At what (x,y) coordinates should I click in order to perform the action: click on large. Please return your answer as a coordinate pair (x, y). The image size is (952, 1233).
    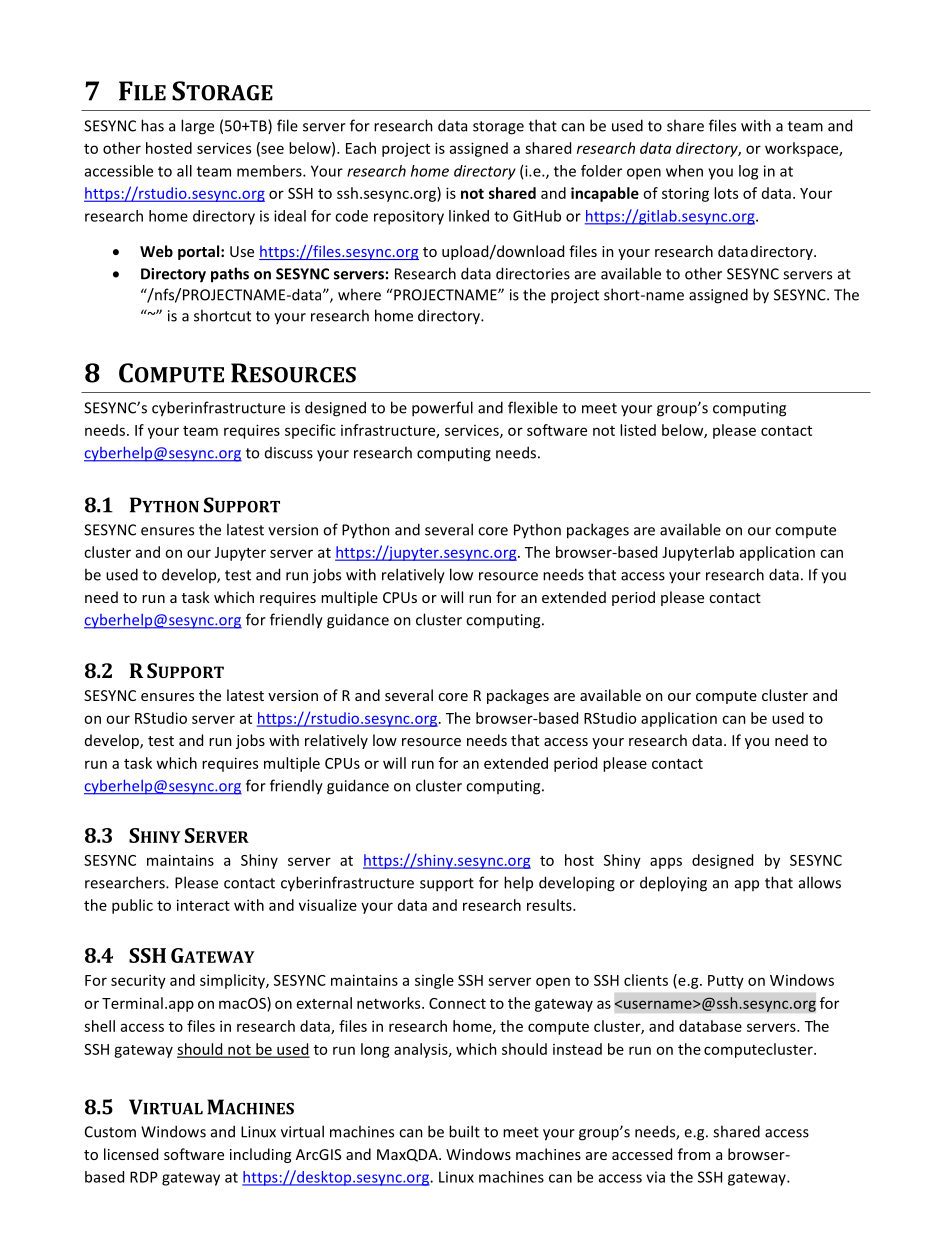
    Looking at the image, I should click on (197, 127).
